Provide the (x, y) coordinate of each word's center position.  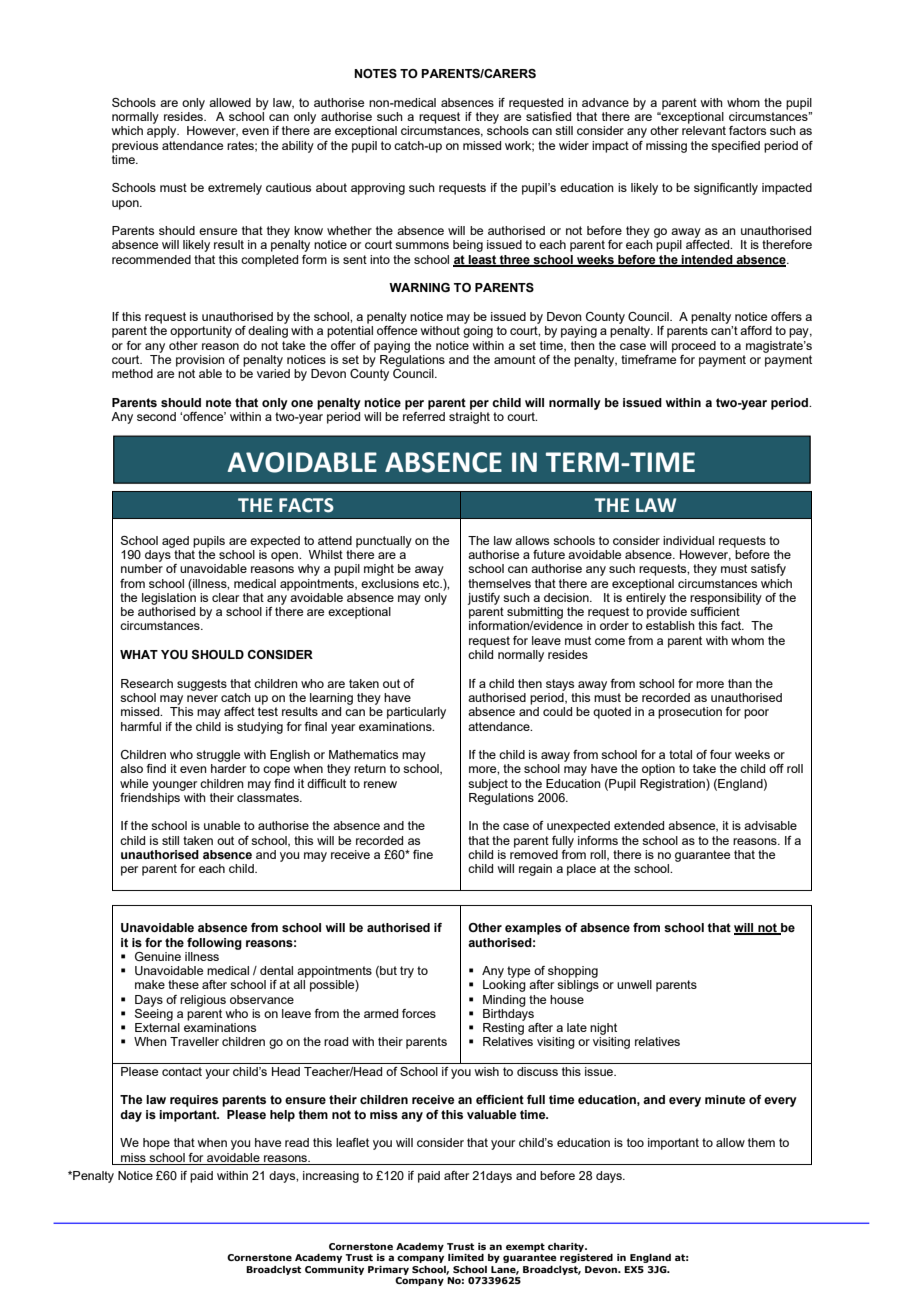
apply (163, 132)
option (658, 770)
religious (203, 1001)
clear (225, 597)
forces (419, 1013)
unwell (634, 984)
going (478, 332)
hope (156, 1144)
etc (432, 583)
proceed (694, 347)
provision (200, 361)
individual (688, 540)
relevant (704, 130)
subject (488, 785)
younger (174, 786)
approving (378, 189)
